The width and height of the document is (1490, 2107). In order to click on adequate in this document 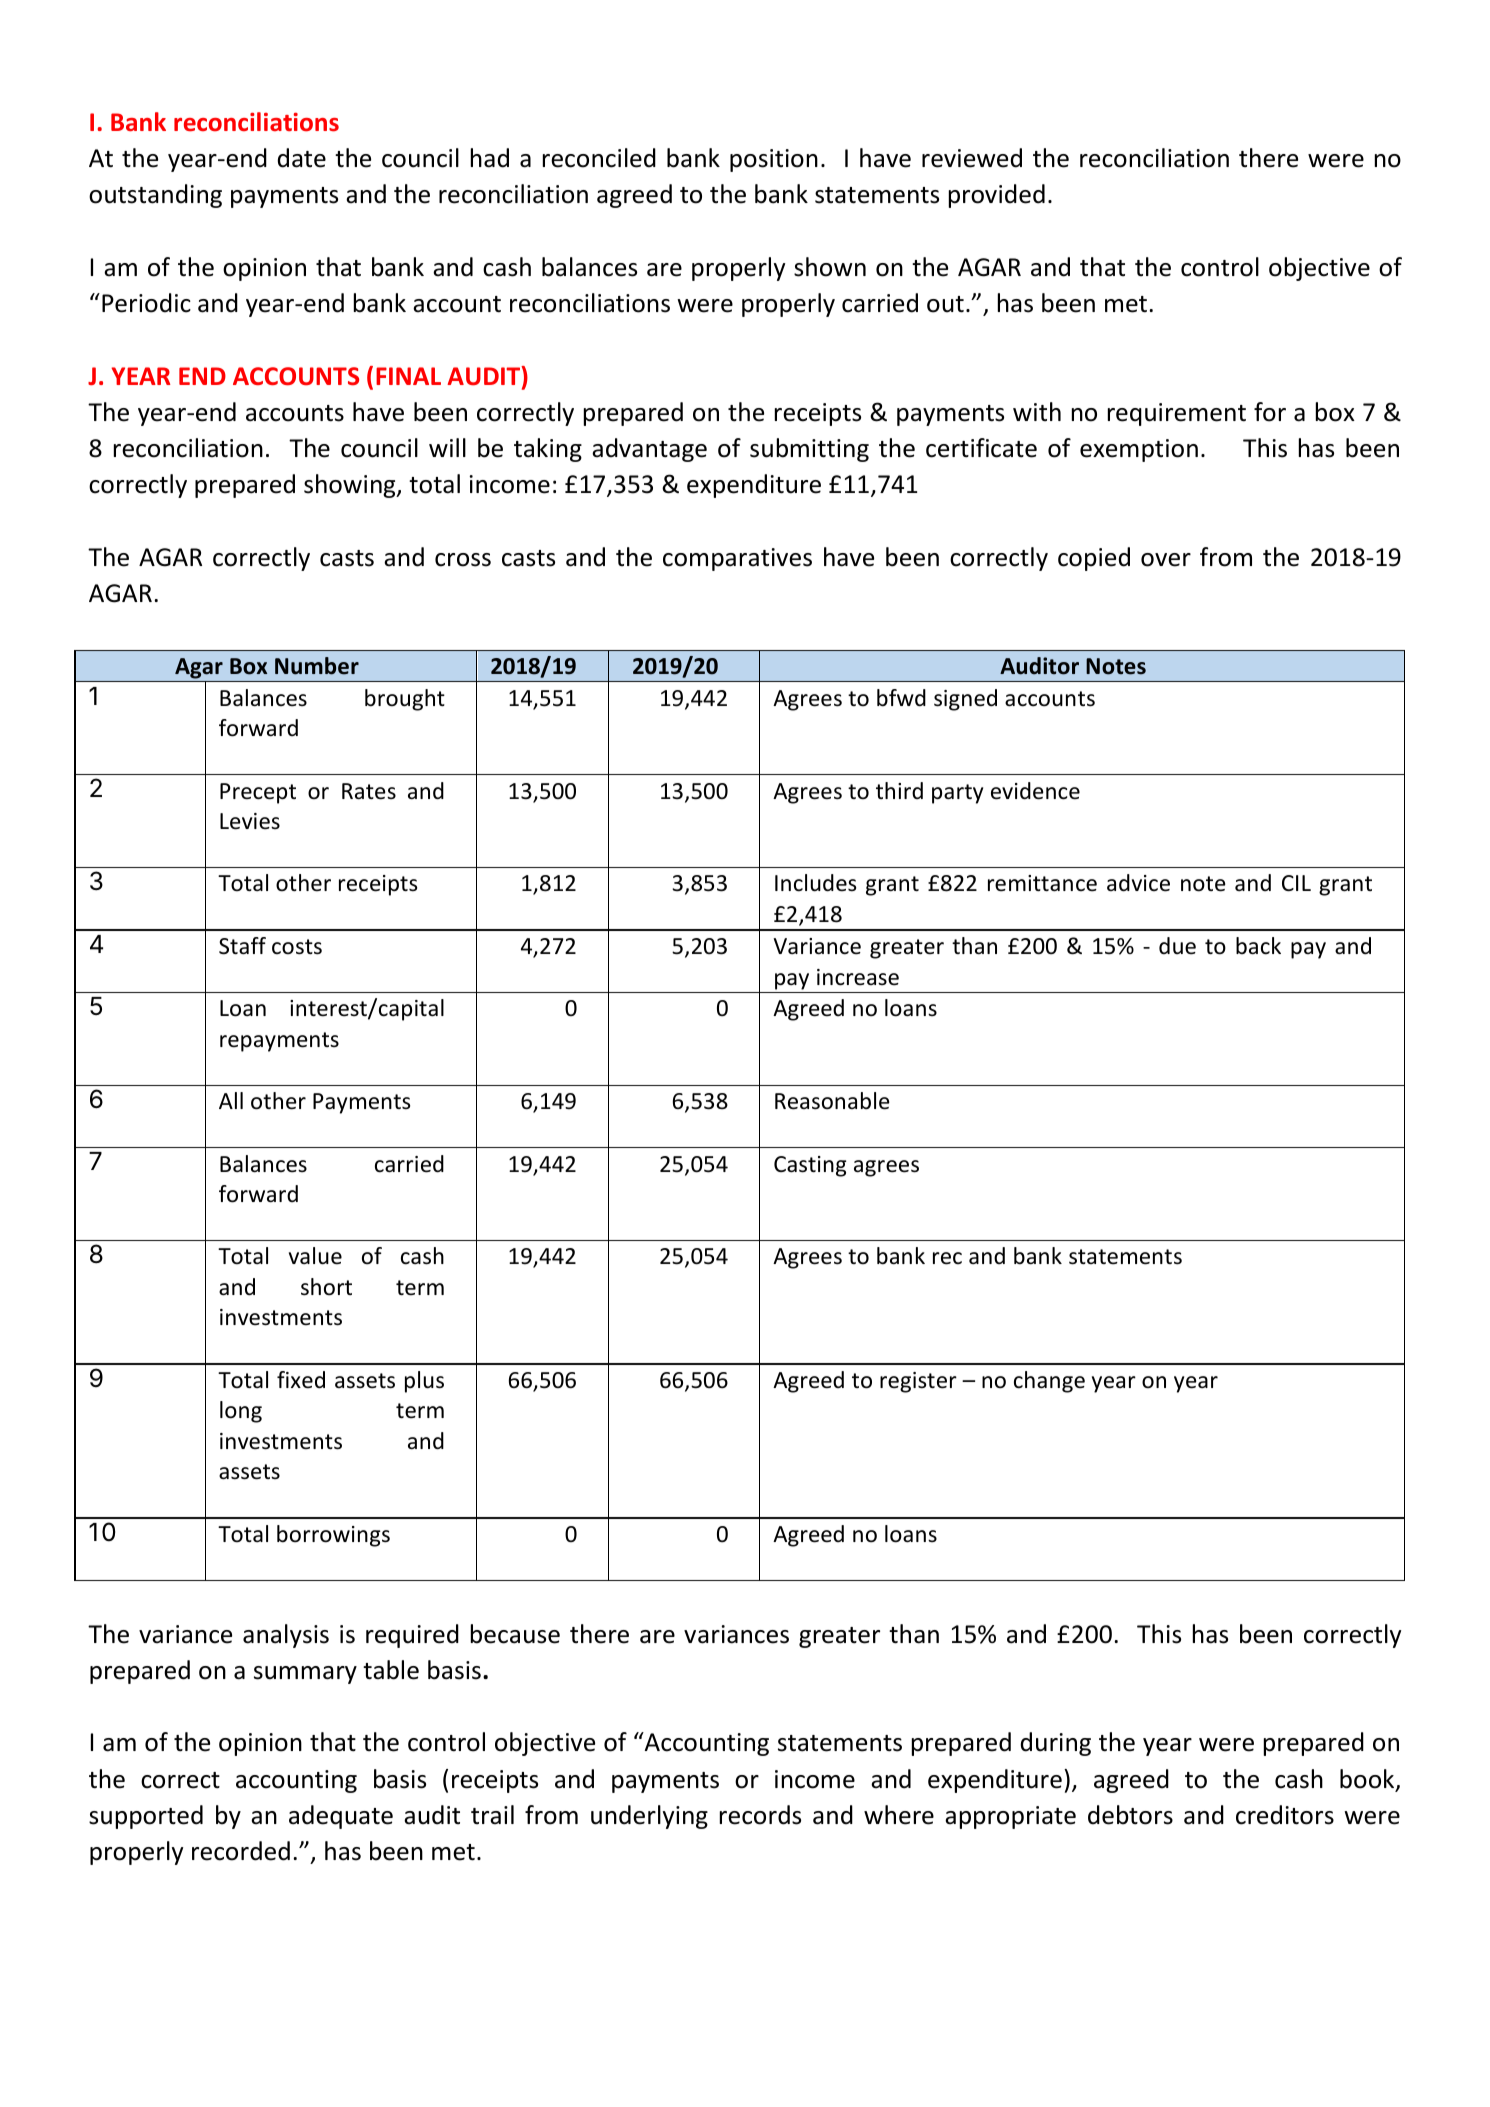, I will do `click(341, 1817)`.
